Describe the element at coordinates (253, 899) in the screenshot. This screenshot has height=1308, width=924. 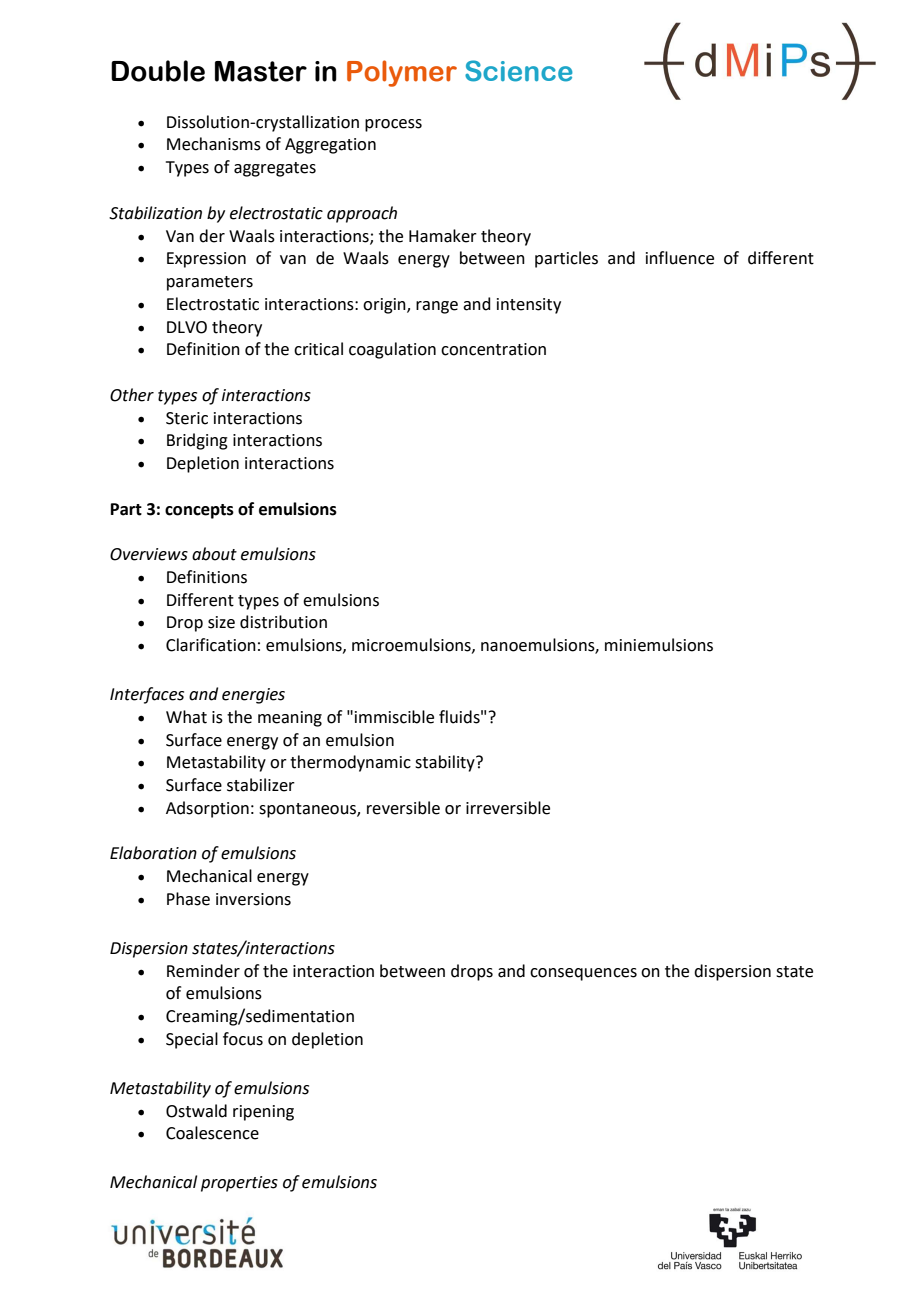
I see `inversions` at that location.
